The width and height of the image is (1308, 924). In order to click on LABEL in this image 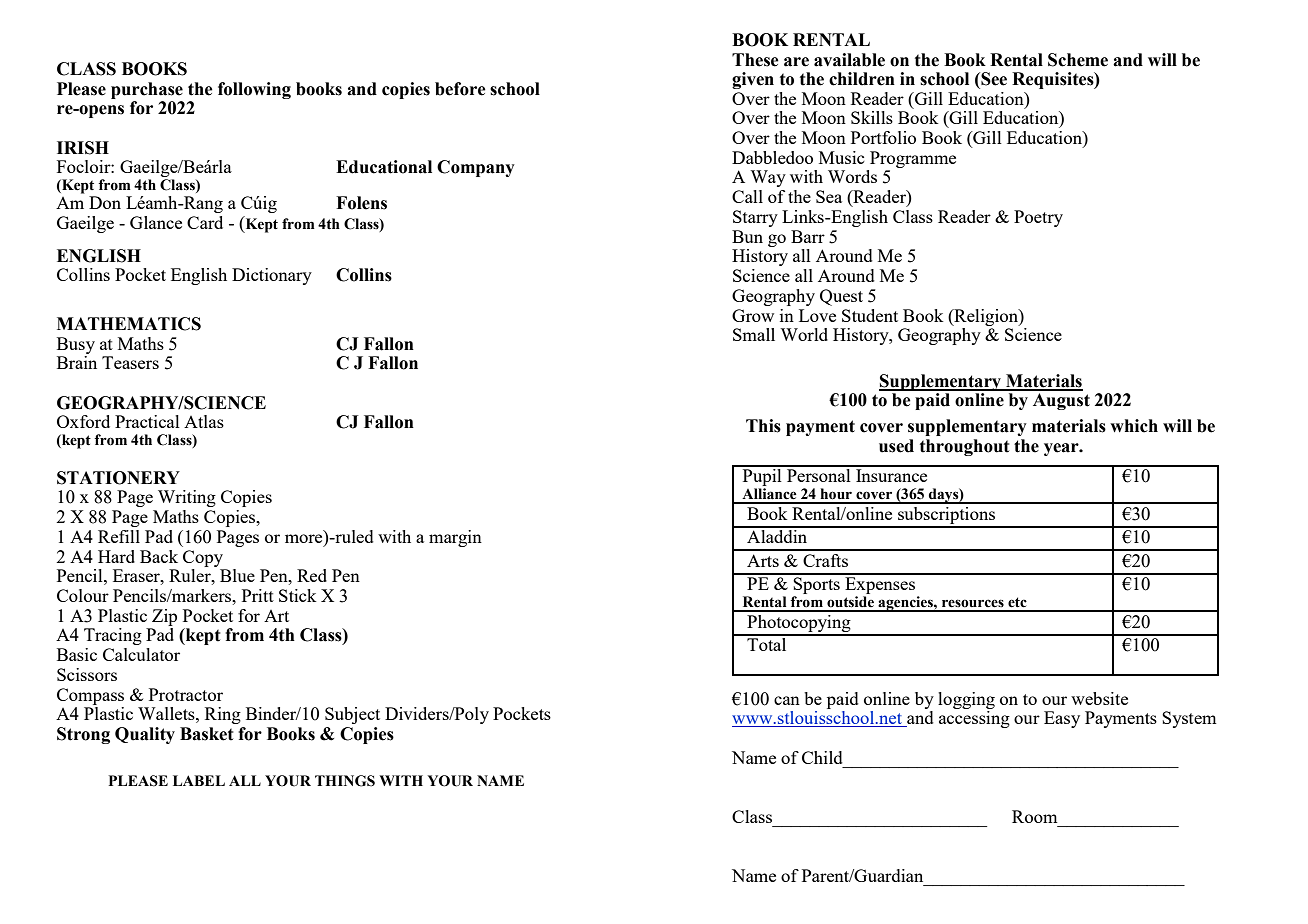, I will do `click(199, 780)`.
